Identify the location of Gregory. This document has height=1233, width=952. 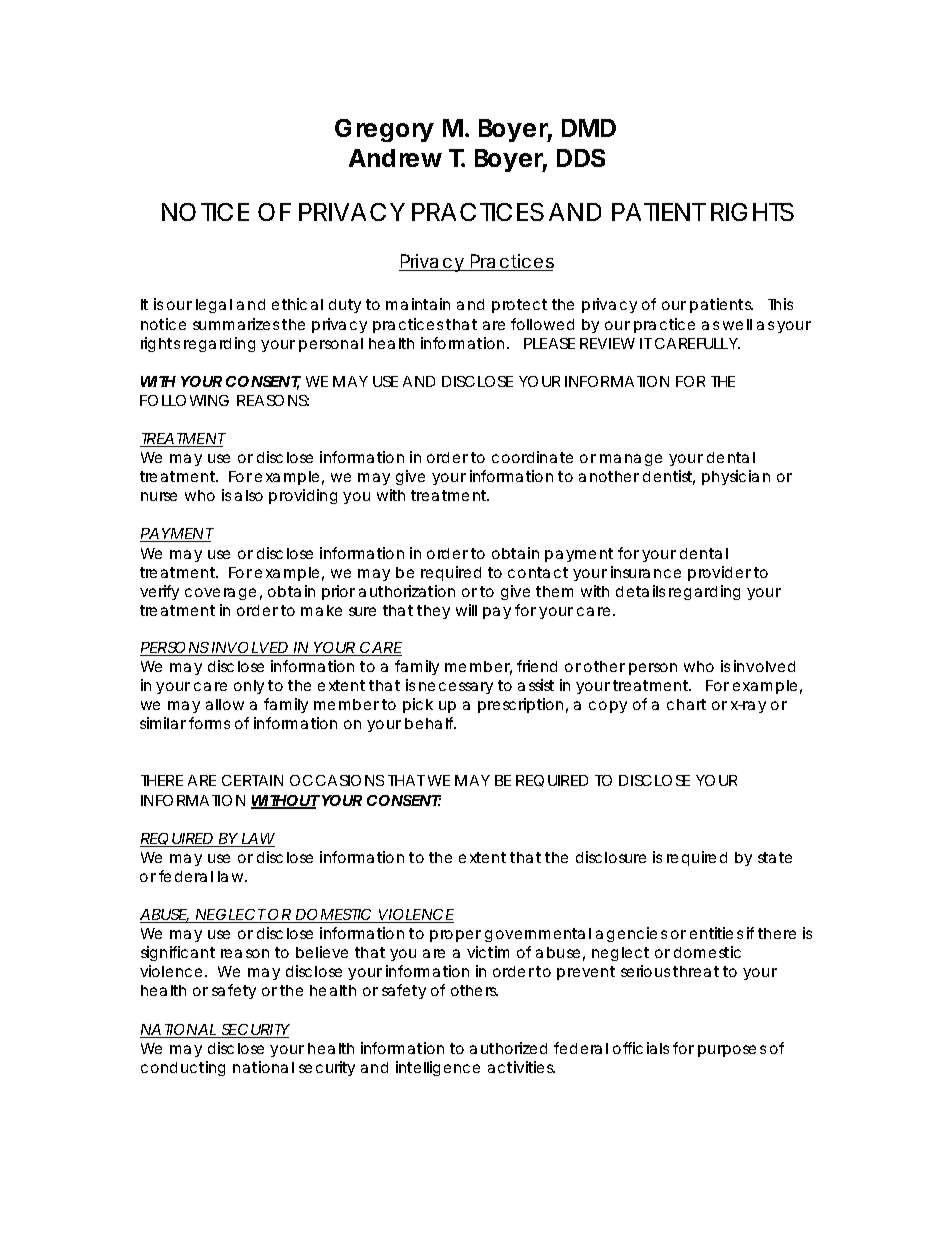
(384, 130).
